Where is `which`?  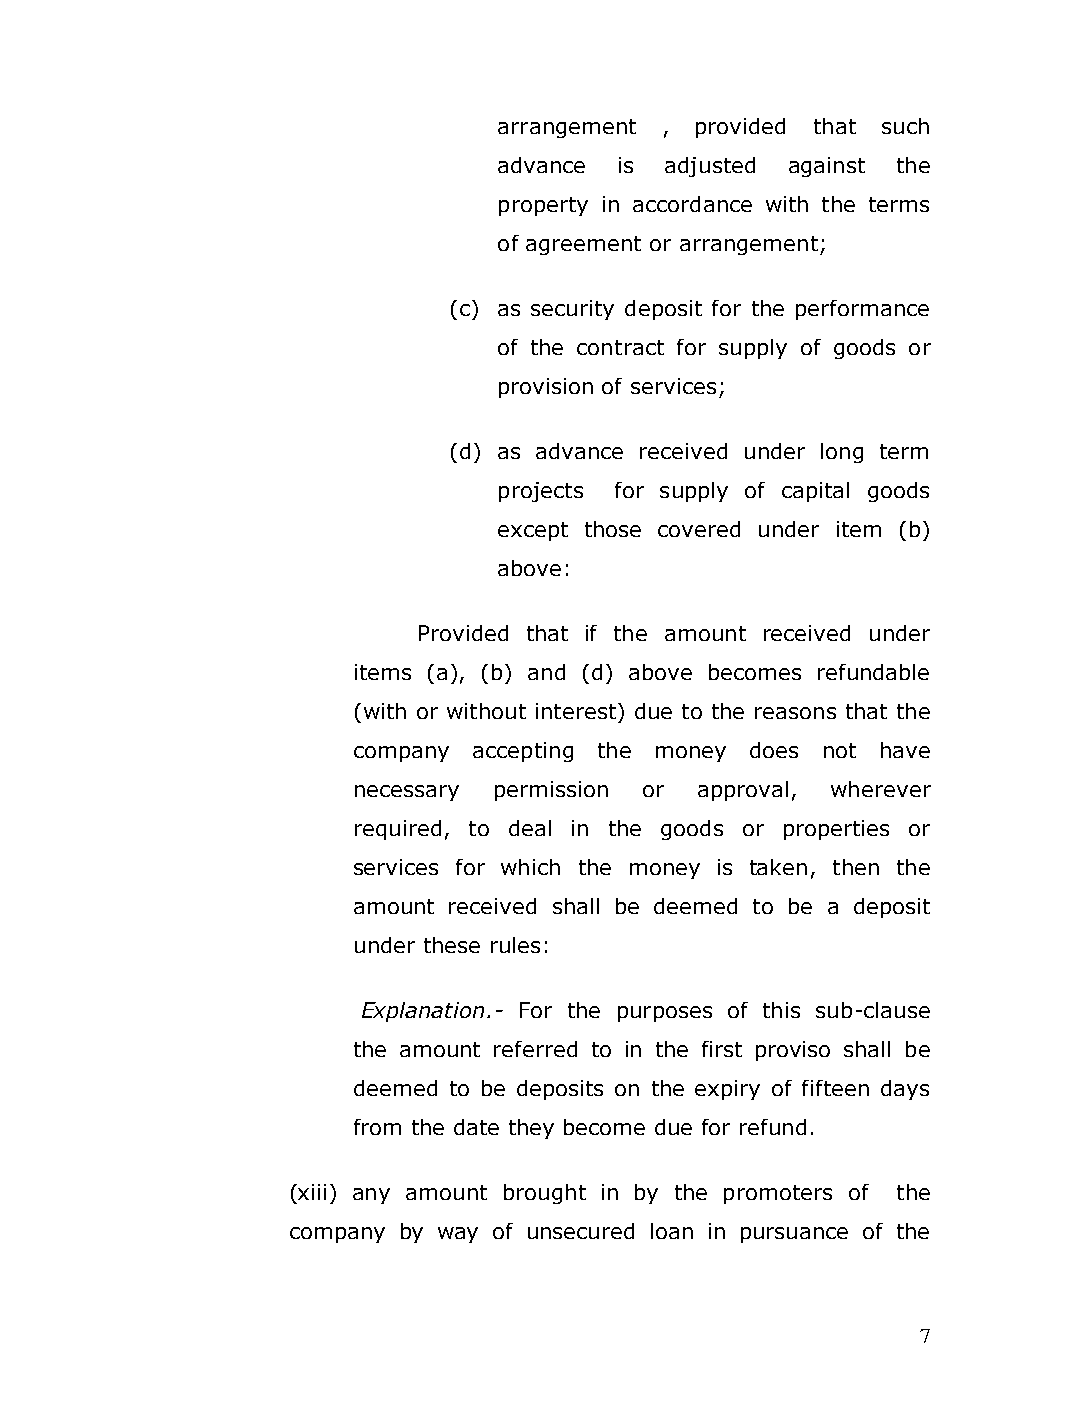
which is located at coordinates (530, 867).
